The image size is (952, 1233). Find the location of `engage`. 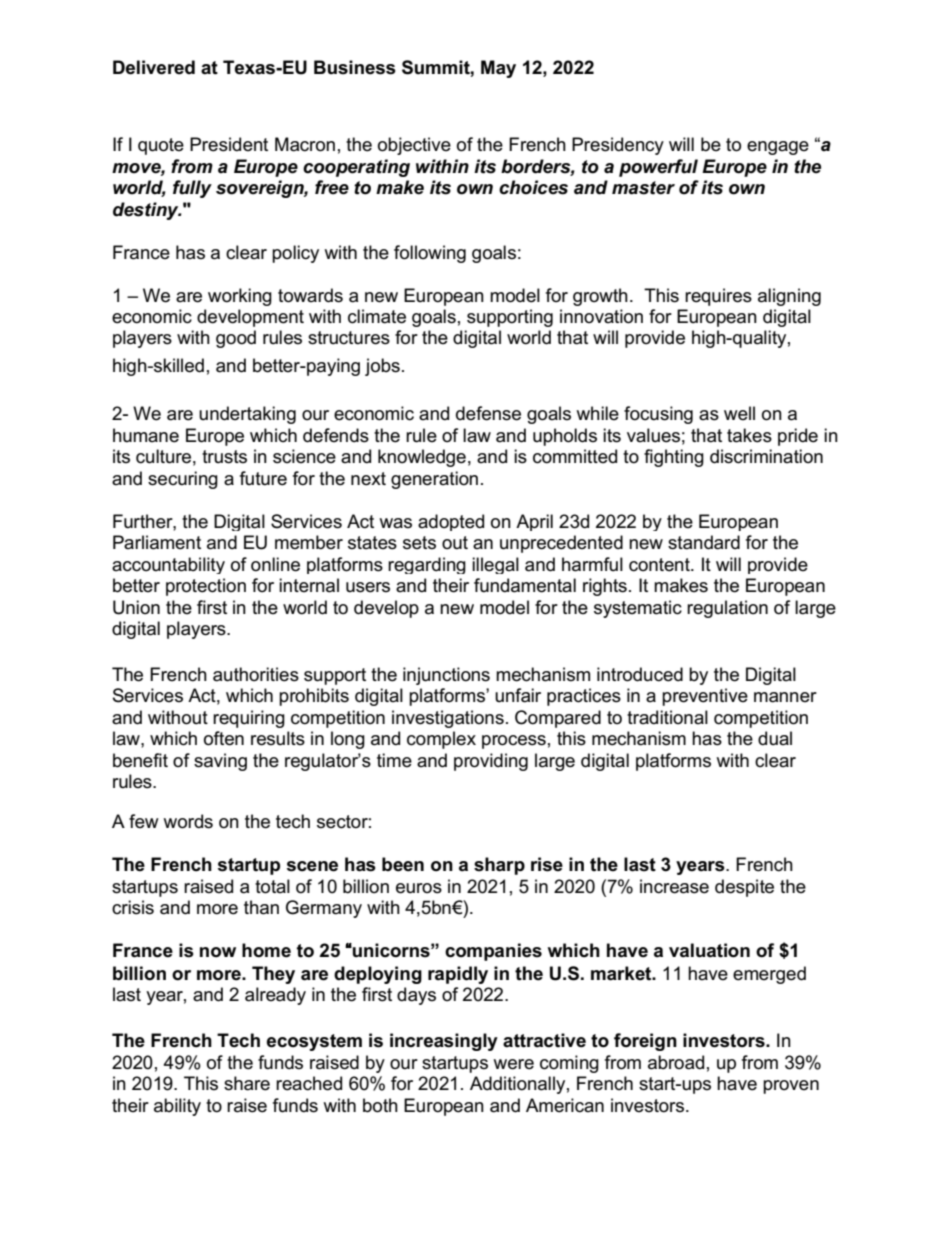

engage is located at coordinates (778, 148).
